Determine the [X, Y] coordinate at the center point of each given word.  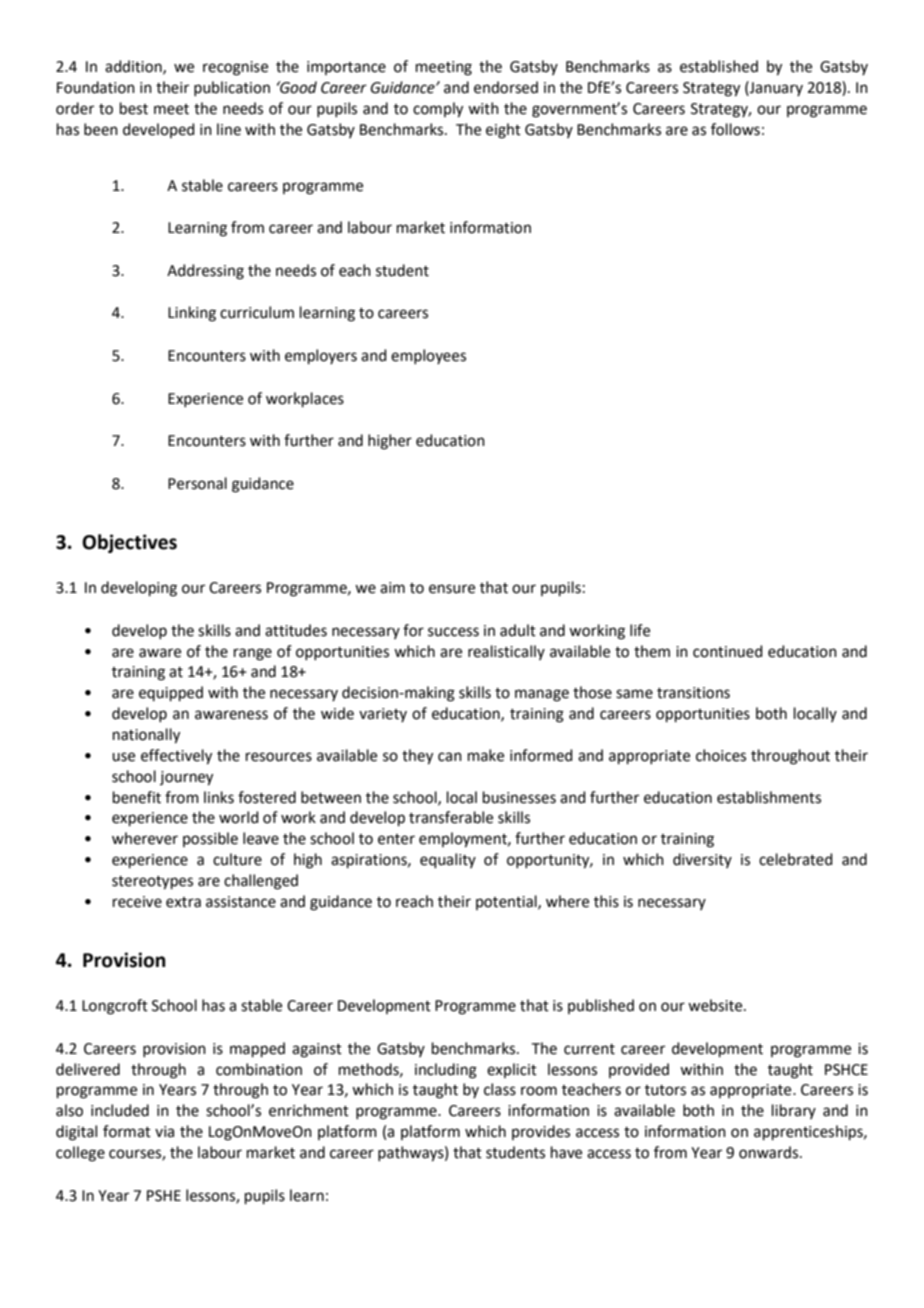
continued [728, 651]
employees [428, 356]
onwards [770, 1152]
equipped [171, 693]
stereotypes [152, 883]
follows [735, 129]
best [134, 108]
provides [541, 1132]
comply [438, 110]
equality [448, 860]
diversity [702, 860]
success [453, 632]
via [164, 1132]
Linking [192, 314]
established [719, 66]
